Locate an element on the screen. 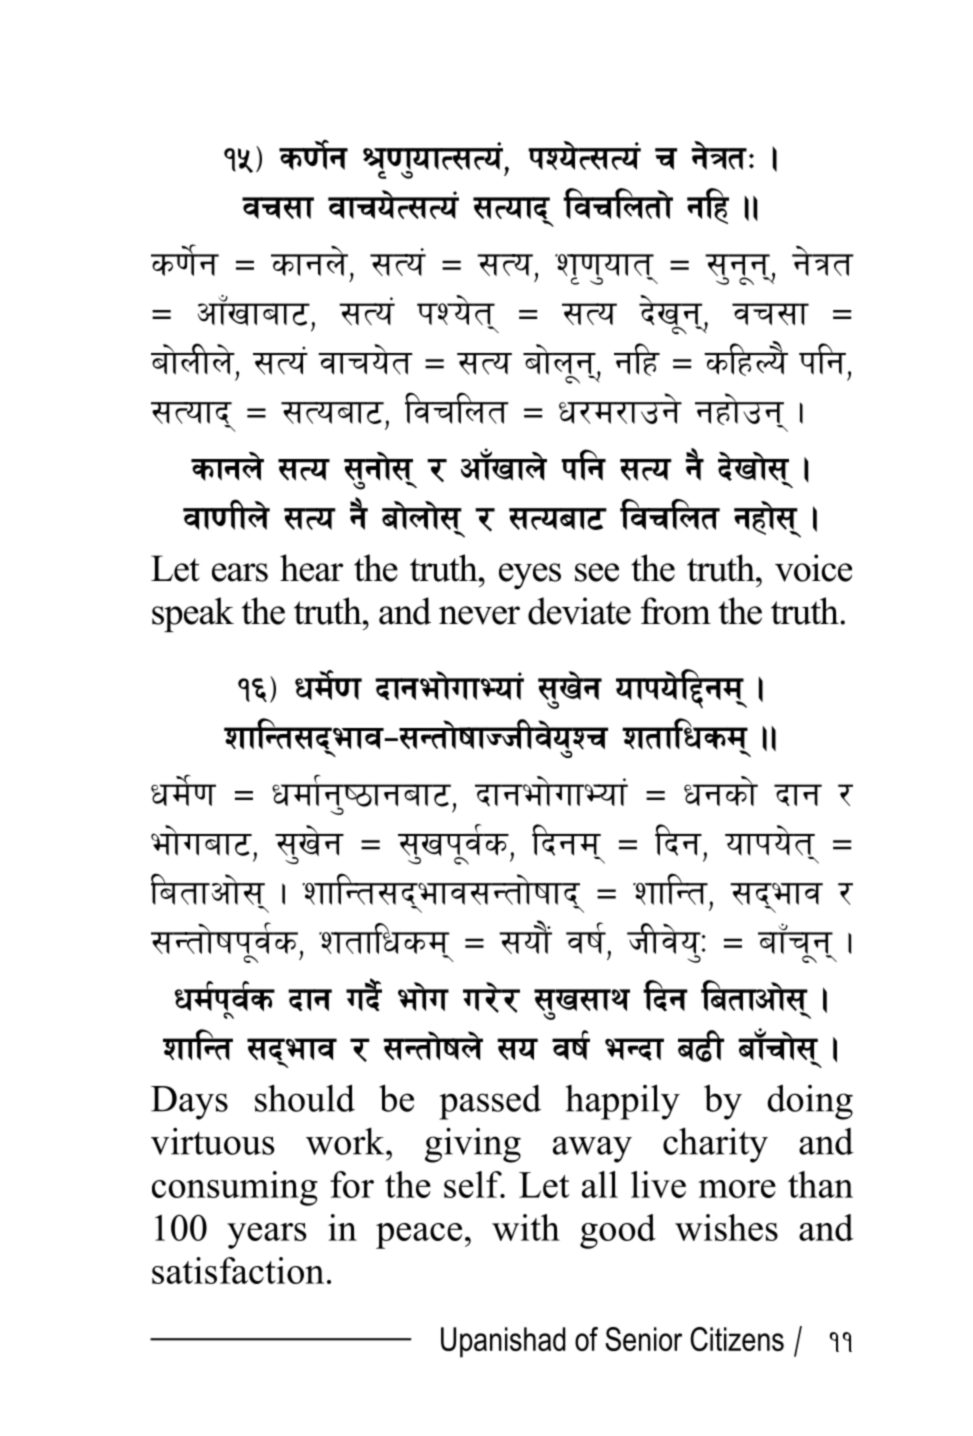 Image resolution: width=973 pixels, height=1436 pixels. never is located at coordinates (479, 615).
